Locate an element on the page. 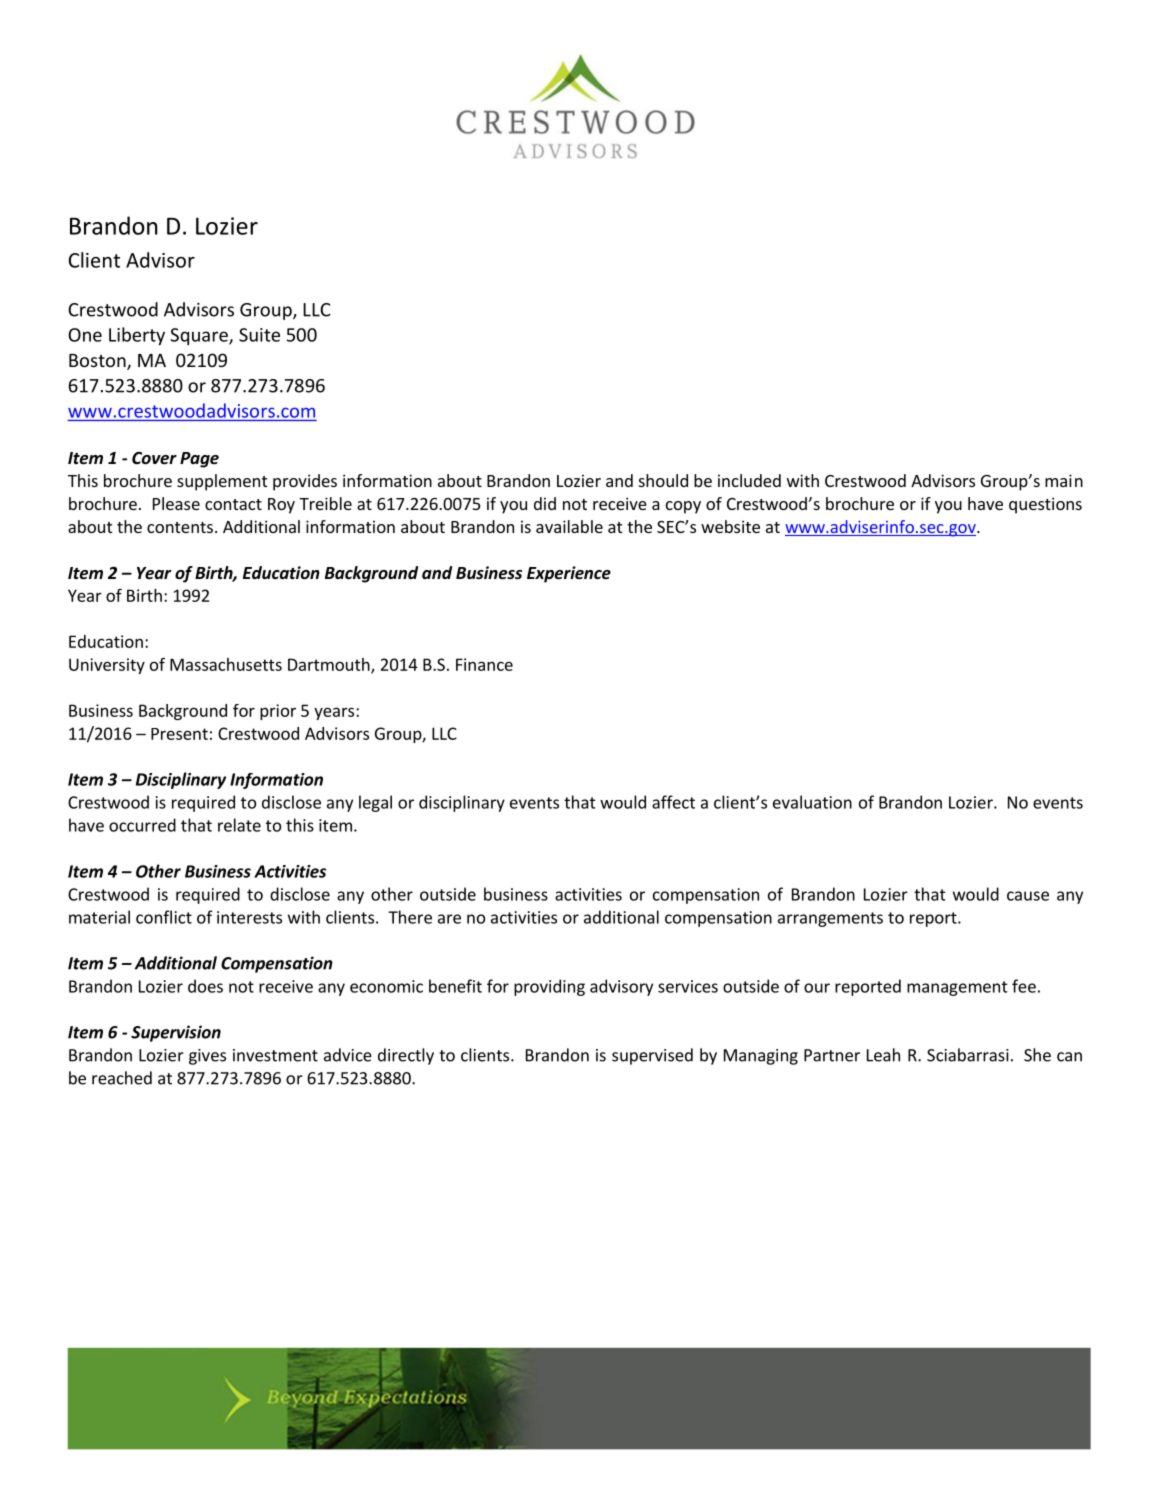  affect is located at coordinates (673, 802).
